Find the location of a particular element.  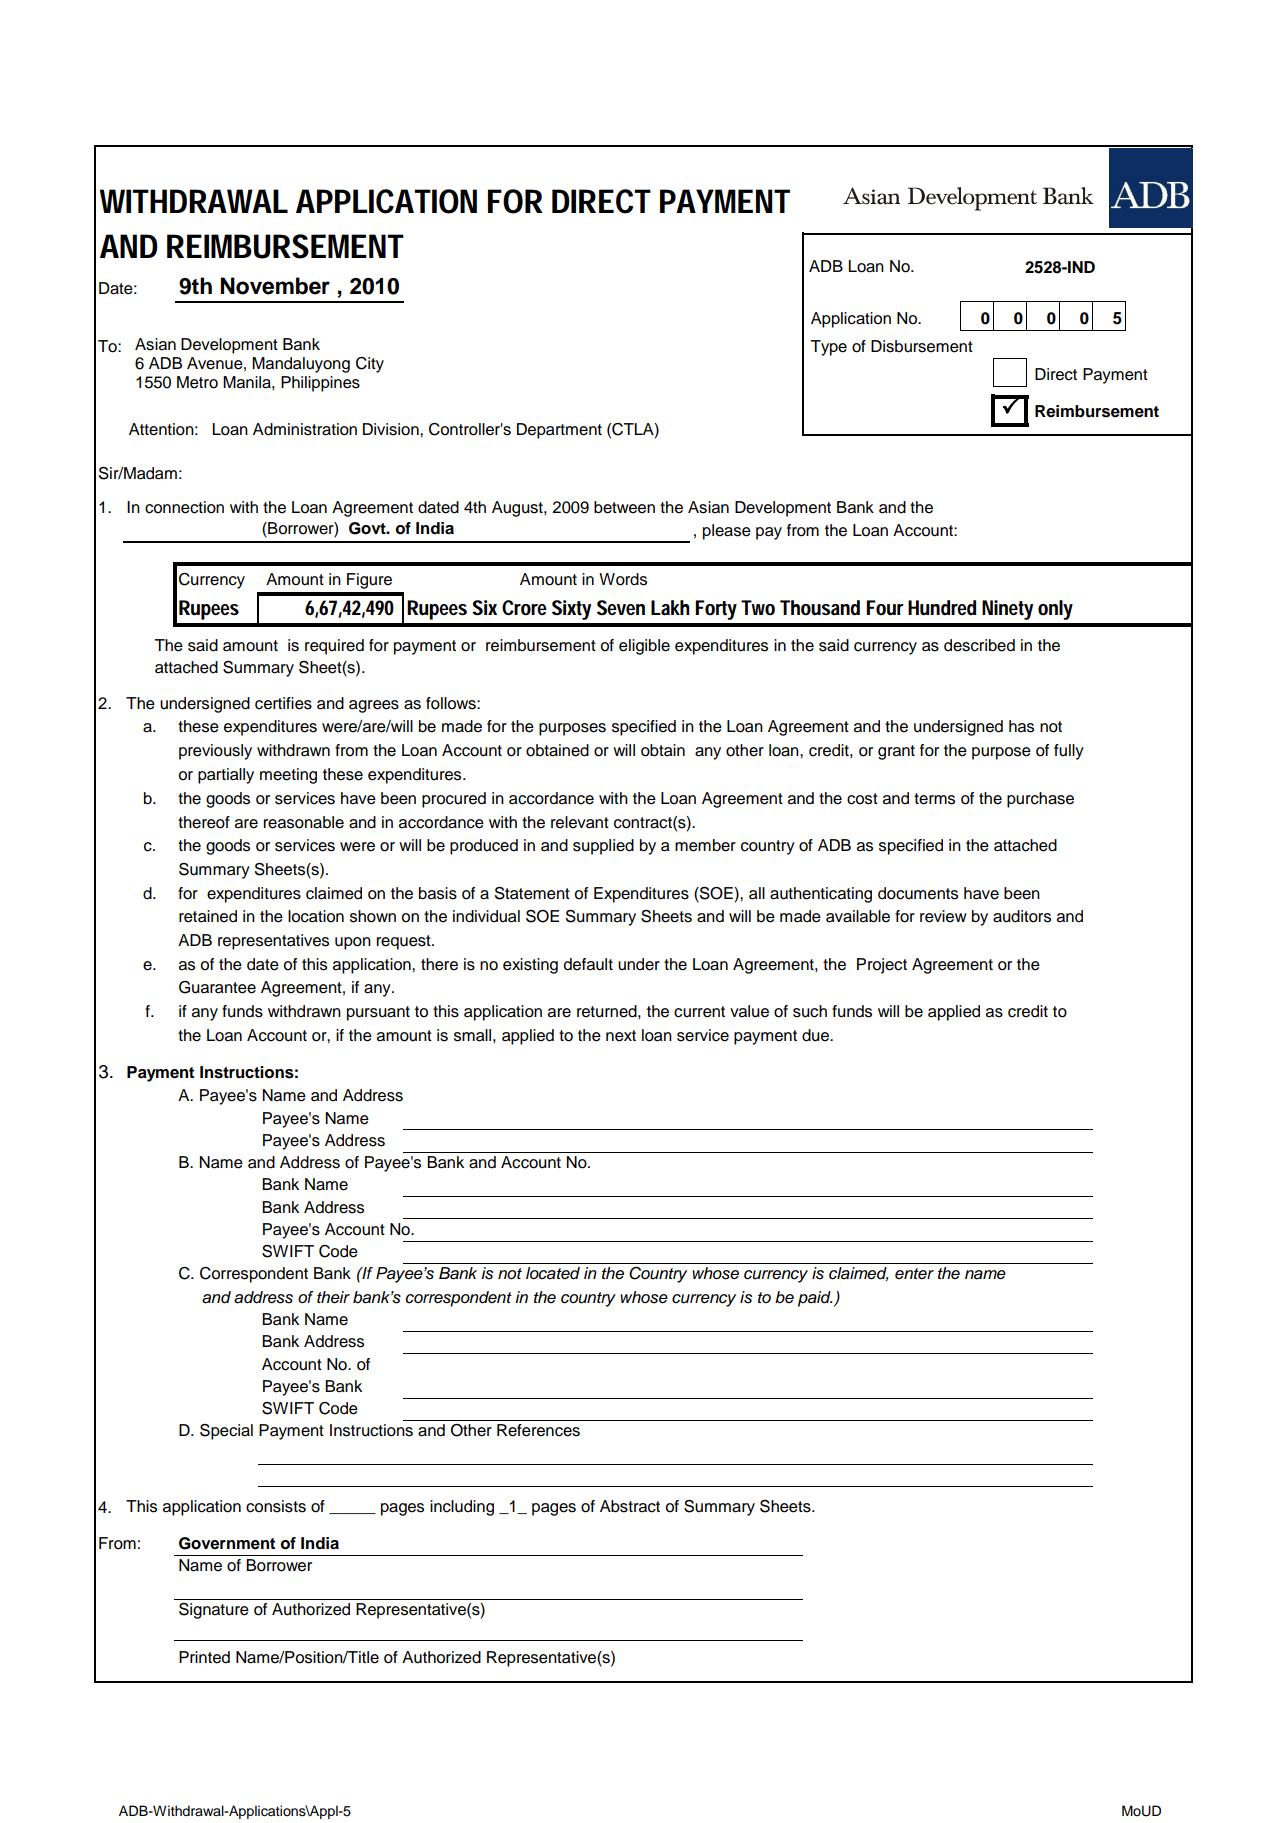

upon is located at coordinates (353, 943).
